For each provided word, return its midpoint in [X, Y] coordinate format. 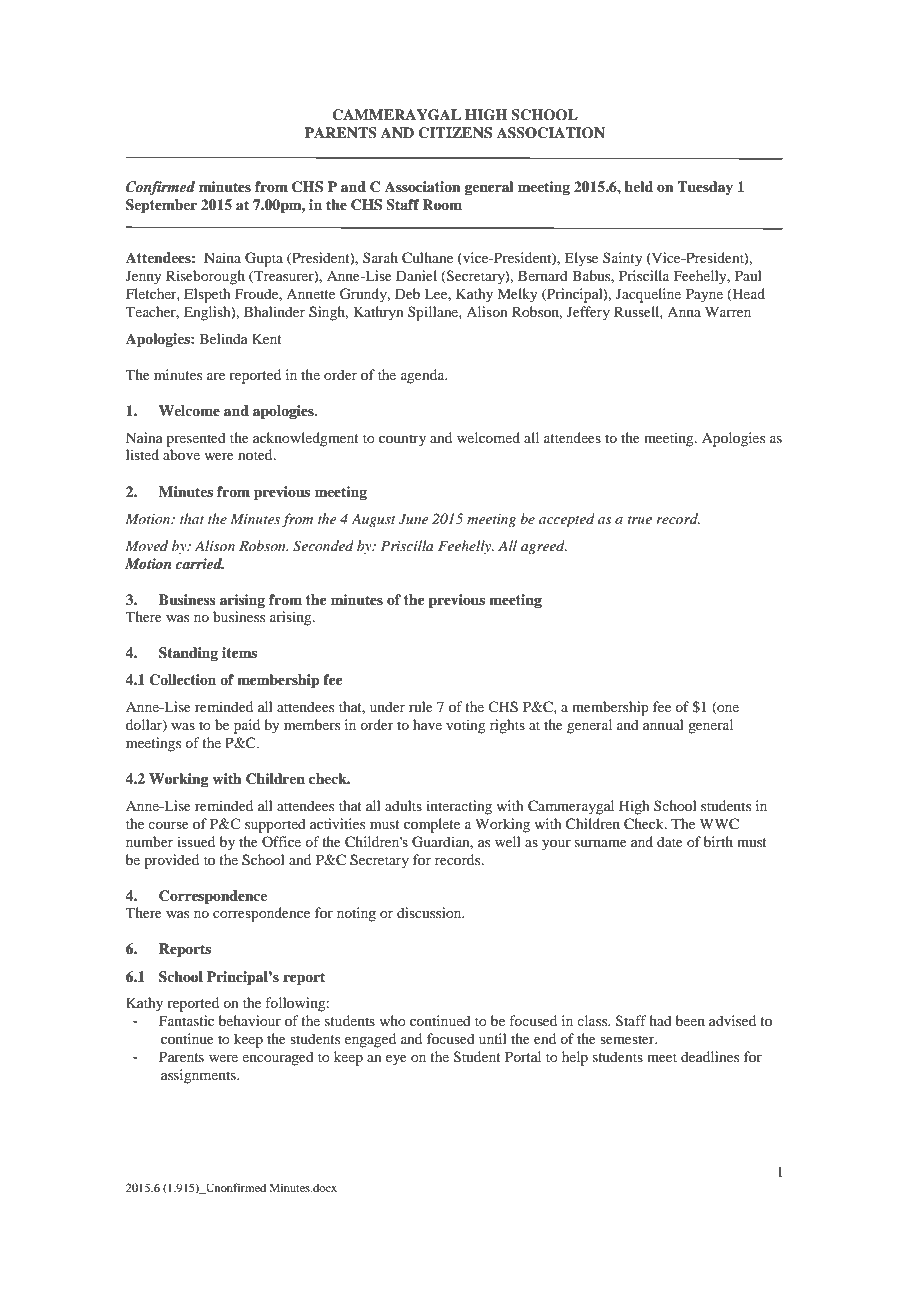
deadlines [710, 1056]
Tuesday [705, 188]
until [493, 1038]
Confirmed [160, 188]
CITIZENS [455, 133]
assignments [199, 1076]
